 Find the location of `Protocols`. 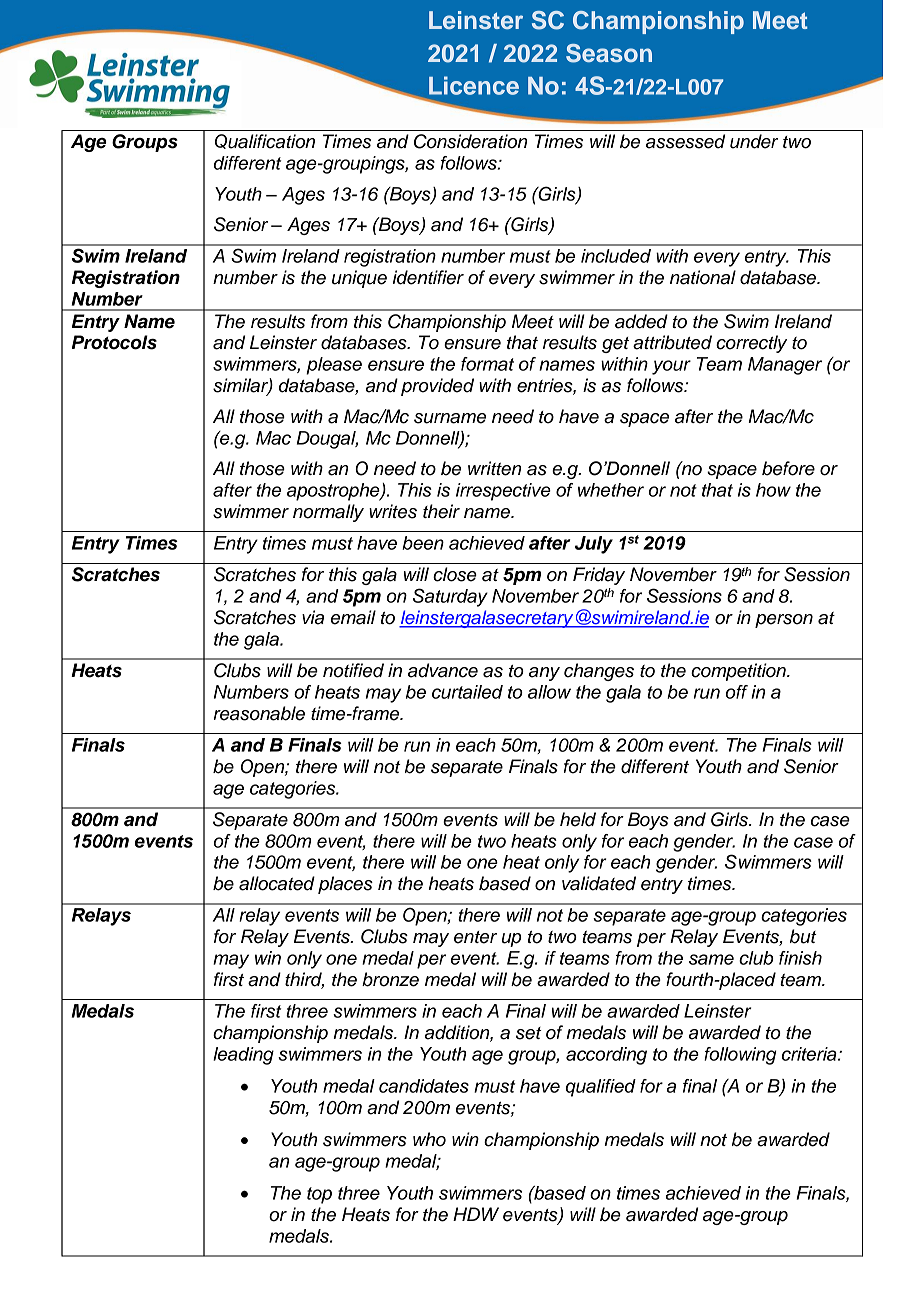

Protocols is located at coordinates (114, 342).
